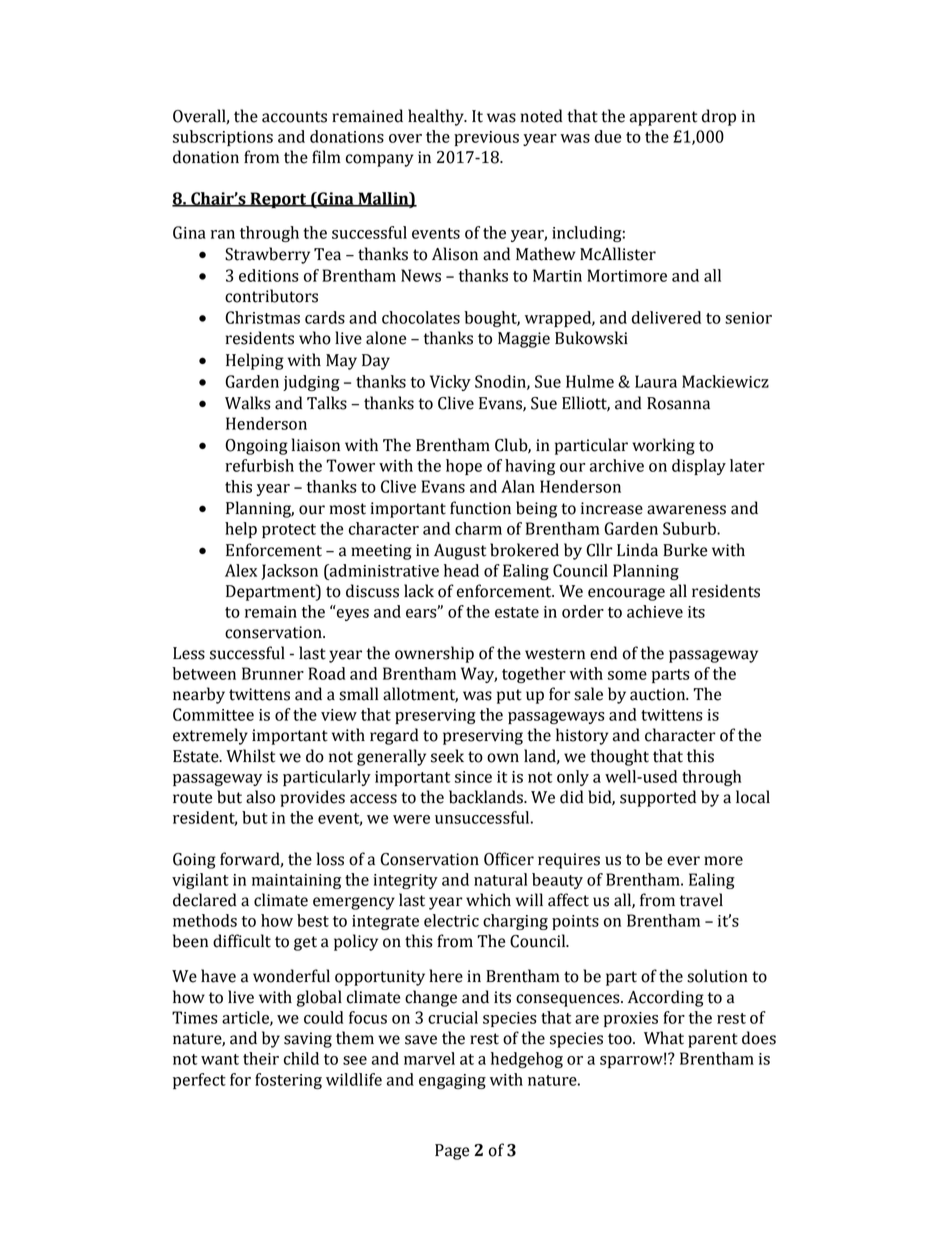 Image resolution: width=952 pixels, height=1233 pixels. What do you see at coordinates (664, 1038) in the screenshot?
I see `What` at bounding box center [664, 1038].
